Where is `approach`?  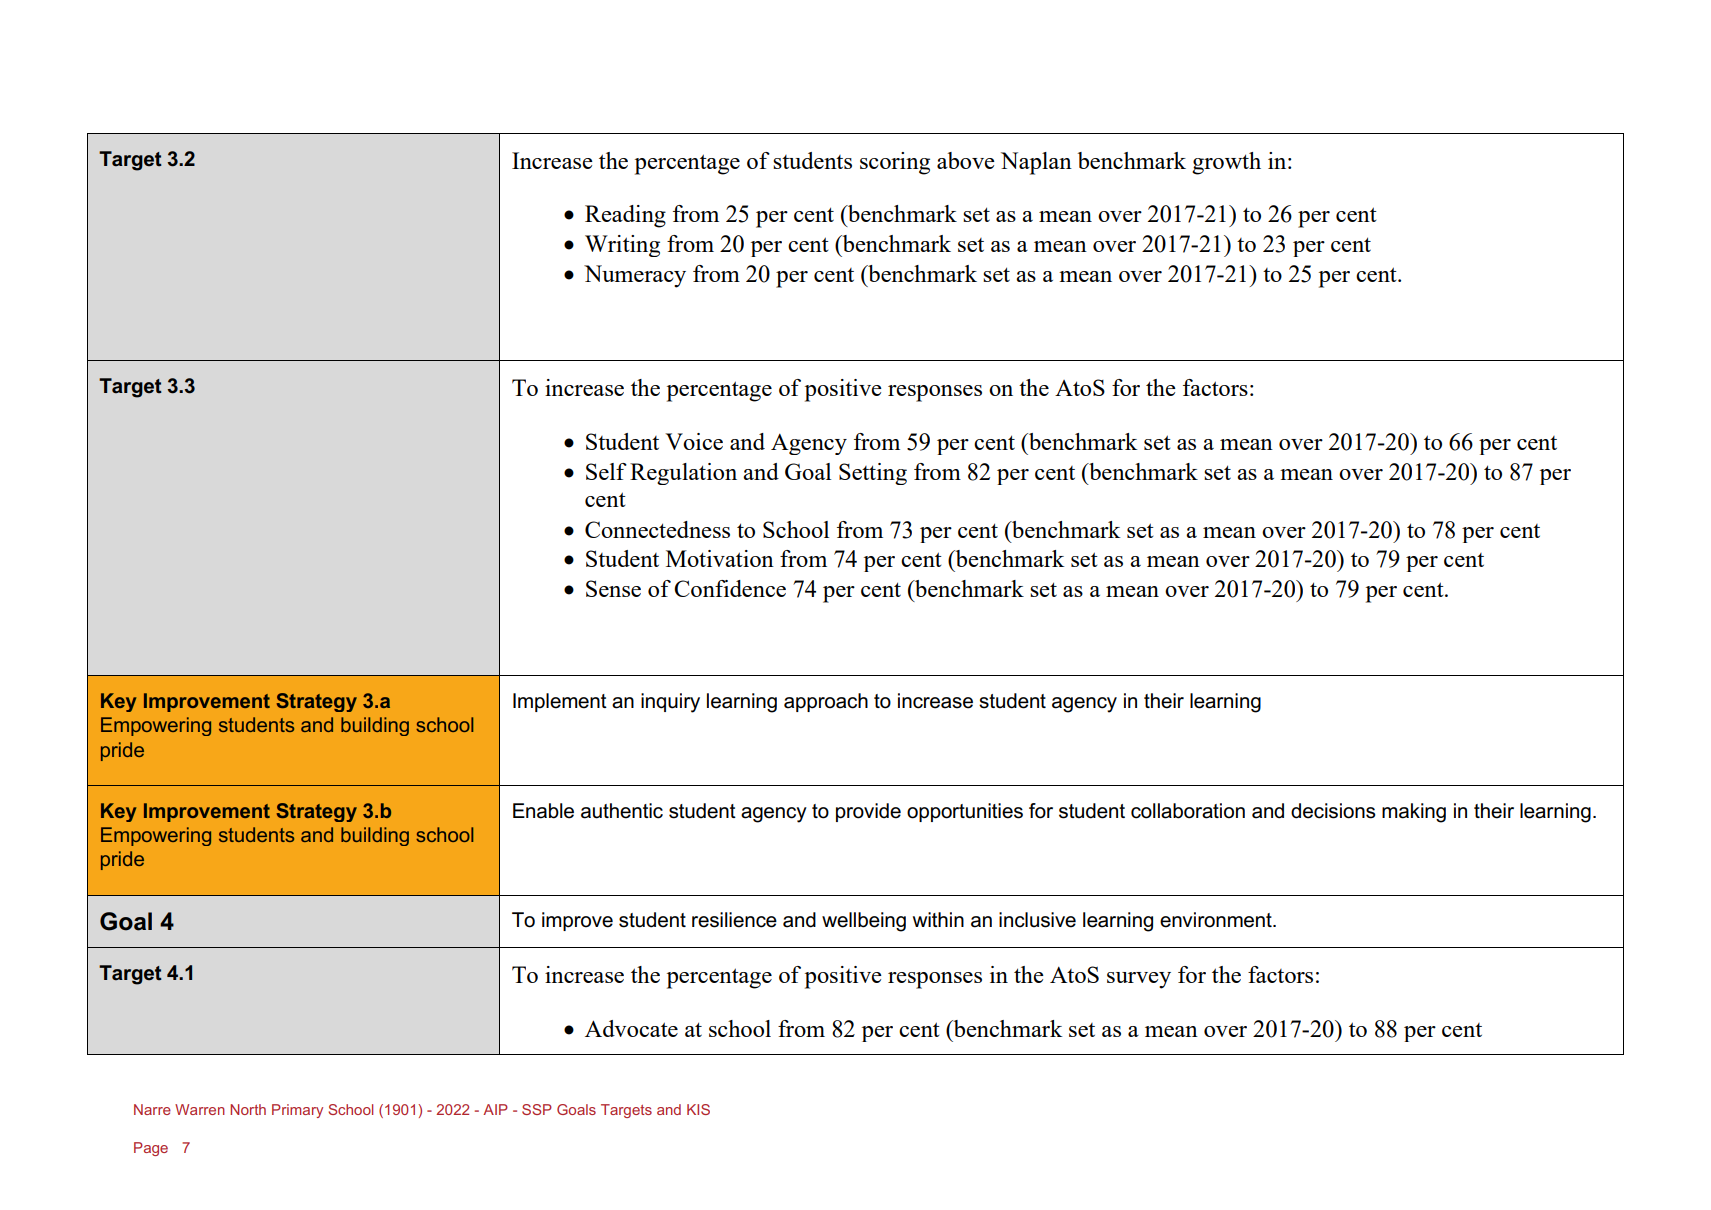
approach is located at coordinates (826, 702).
